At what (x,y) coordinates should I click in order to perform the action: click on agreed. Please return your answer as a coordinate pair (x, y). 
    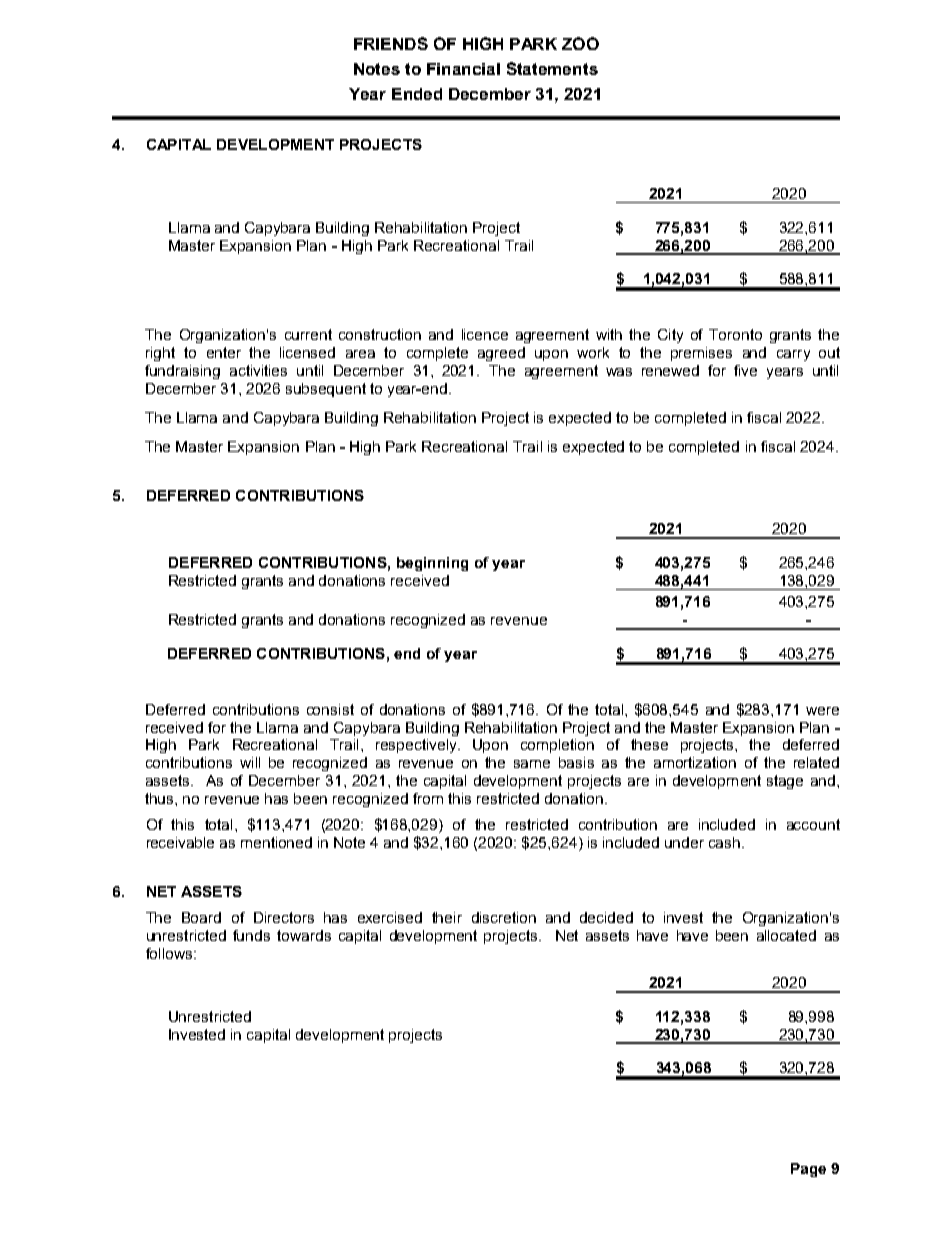
    Looking at the image, I should click on (501, 354).
